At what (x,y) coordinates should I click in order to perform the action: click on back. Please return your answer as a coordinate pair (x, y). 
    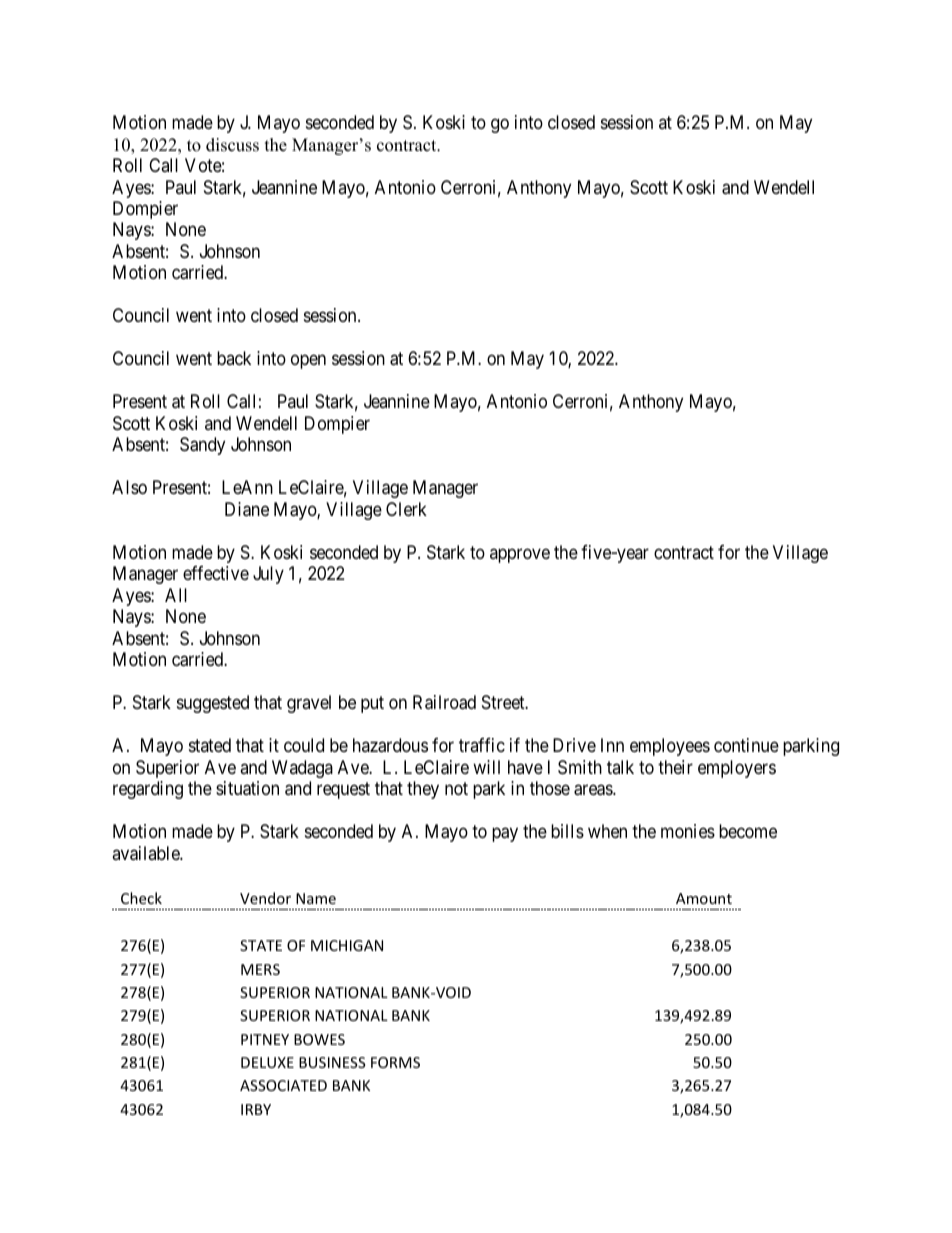
    Looking at the image, I should click on (234, 358).
